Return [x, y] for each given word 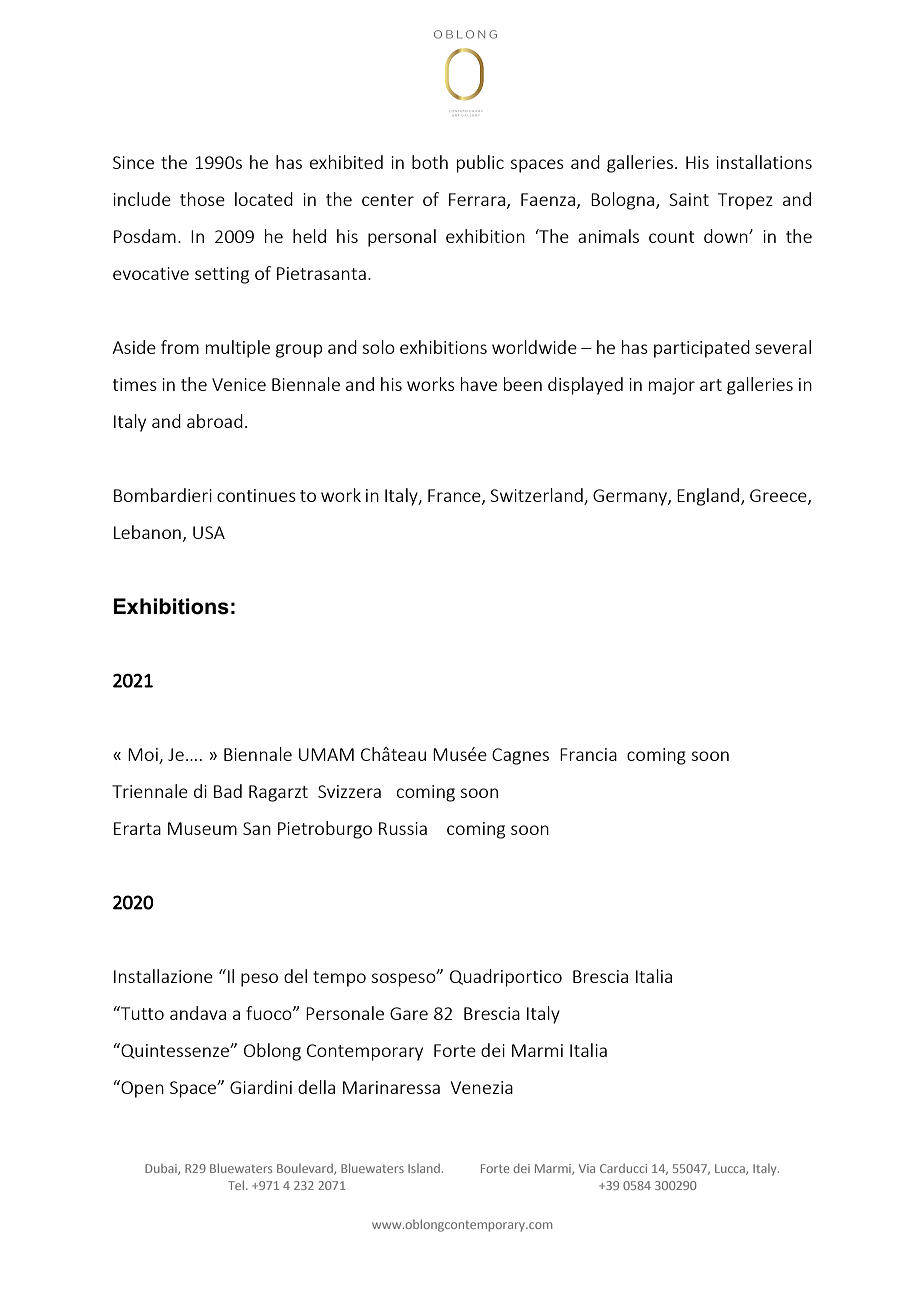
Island [424, 1168]
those [202, 199]
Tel [237, 1185]
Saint [689, 199]
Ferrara [477, 199]
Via [587, 1168]
